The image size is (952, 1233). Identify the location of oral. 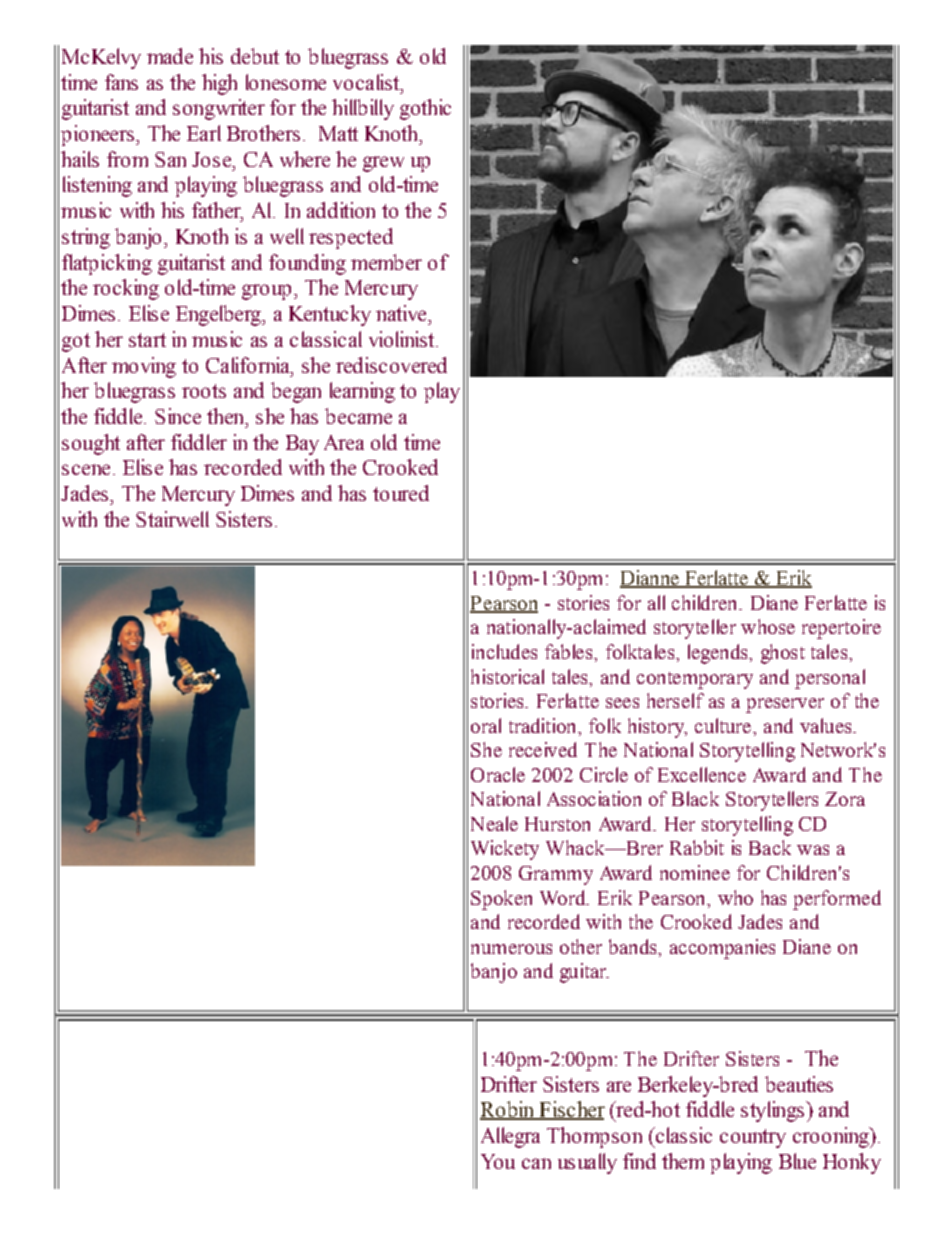
(486, 725).
